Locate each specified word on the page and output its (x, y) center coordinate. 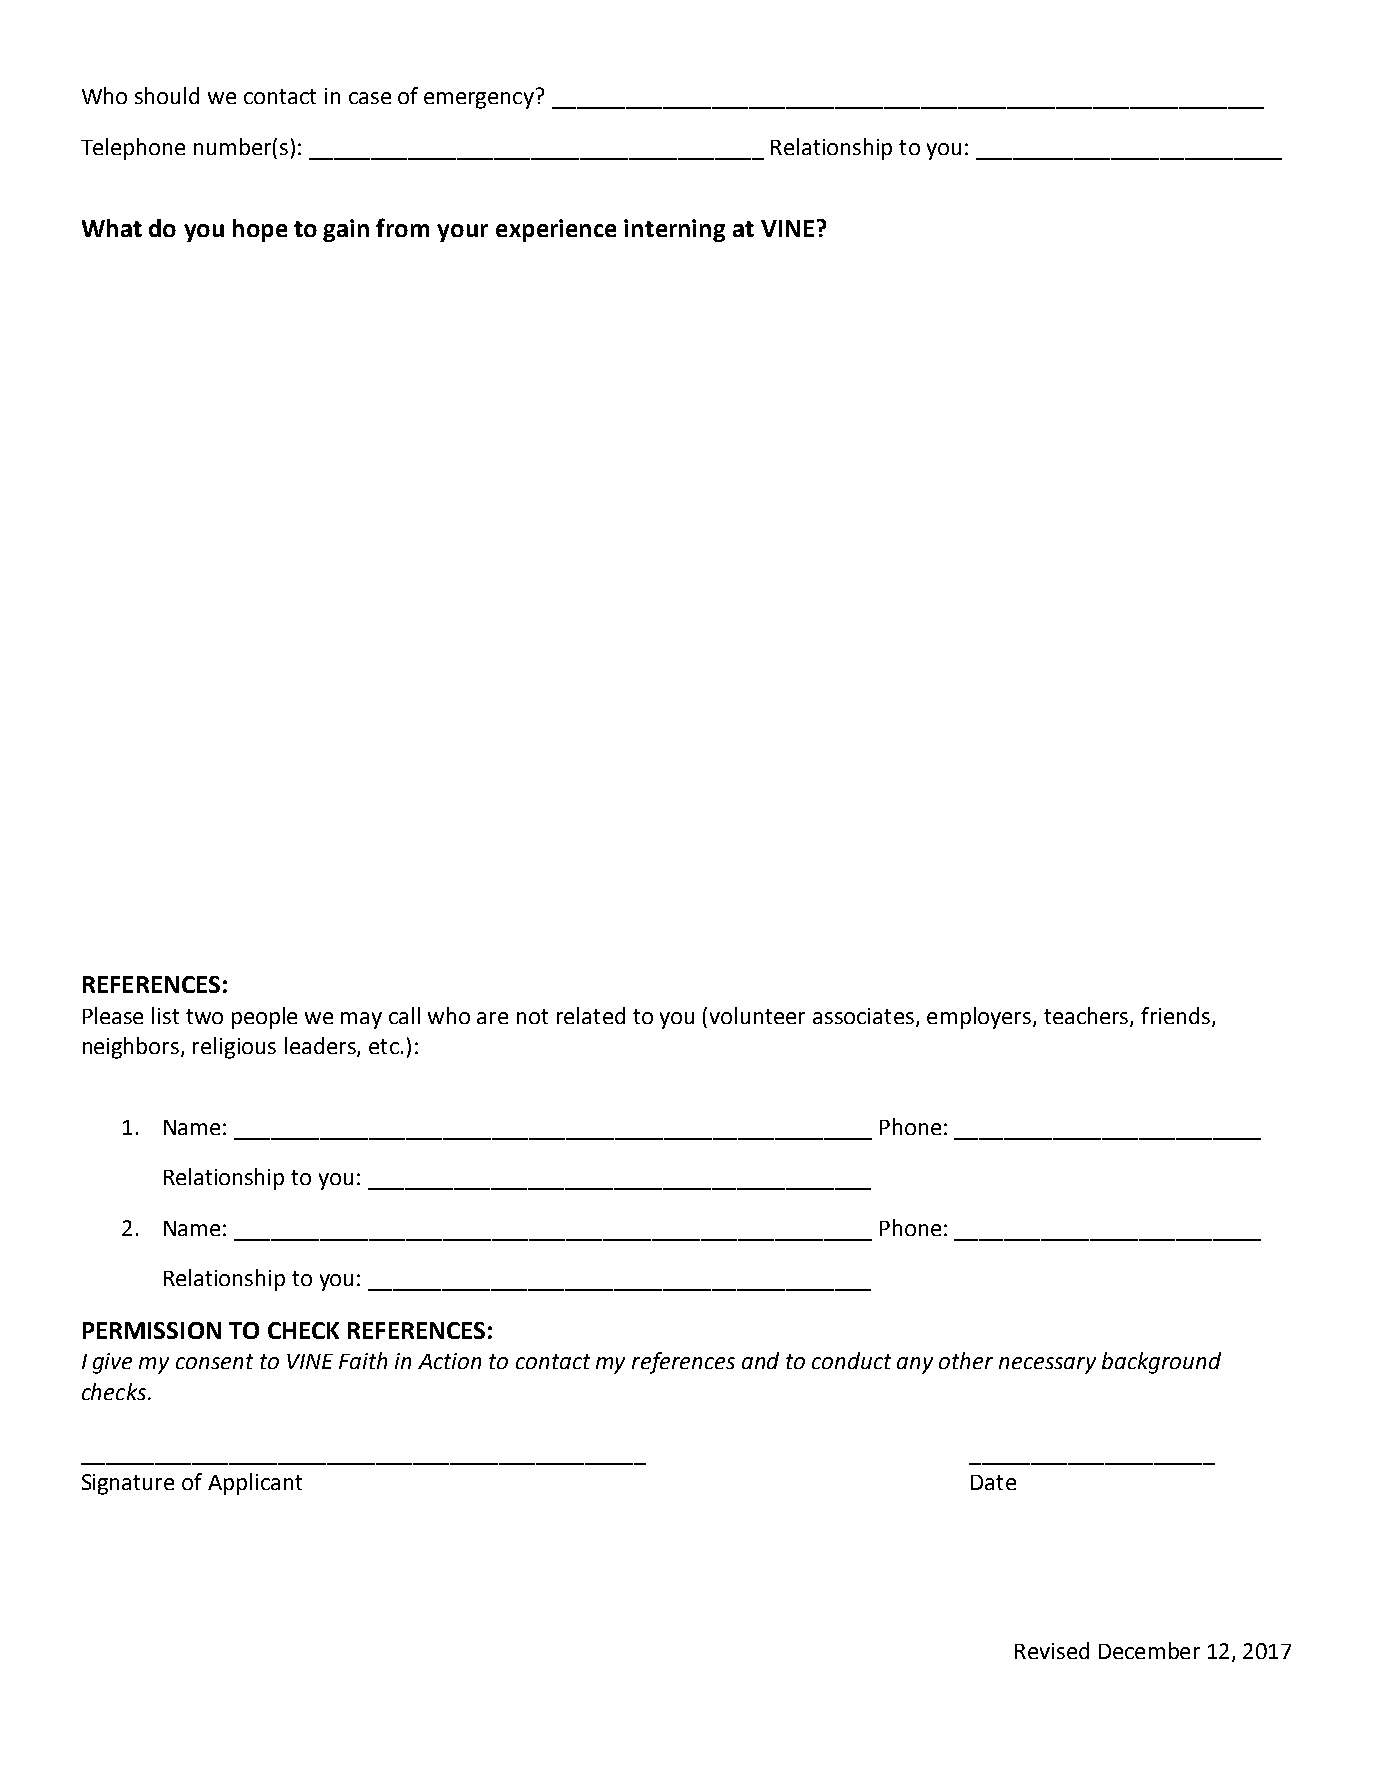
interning (674, 230)
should (167, 95)
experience (556, 230)
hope (260, 230)
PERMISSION (152, 1330)
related (591, 1015)
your (462, 233)
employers (979, 1018)
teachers (1087, 1017)
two (204, 1016)
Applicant (255, 1484)
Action (449, 1361)
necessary (1047, 1365)
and (760, 1360)
